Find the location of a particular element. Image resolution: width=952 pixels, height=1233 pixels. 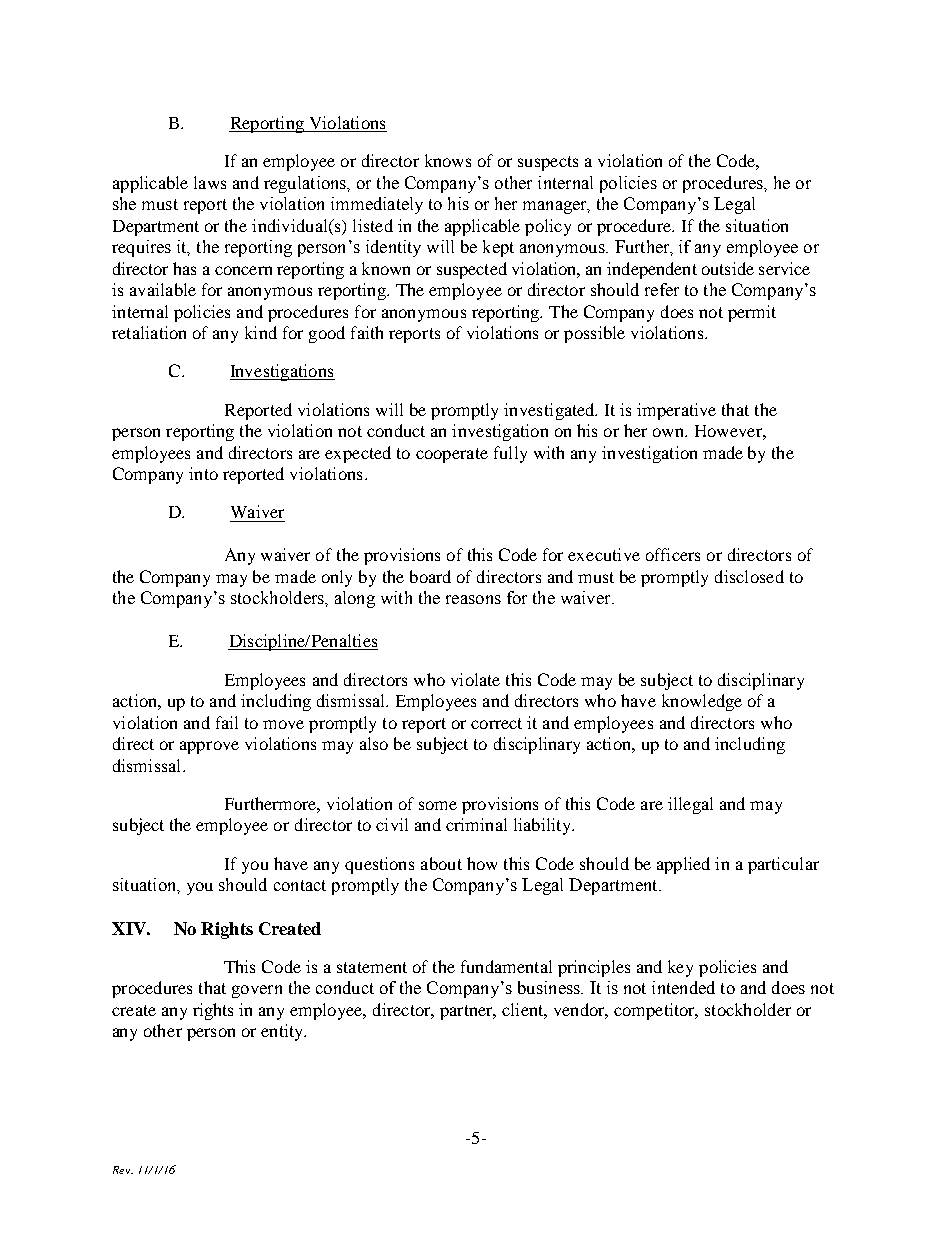

outside is located at coordinates (728, 268).
